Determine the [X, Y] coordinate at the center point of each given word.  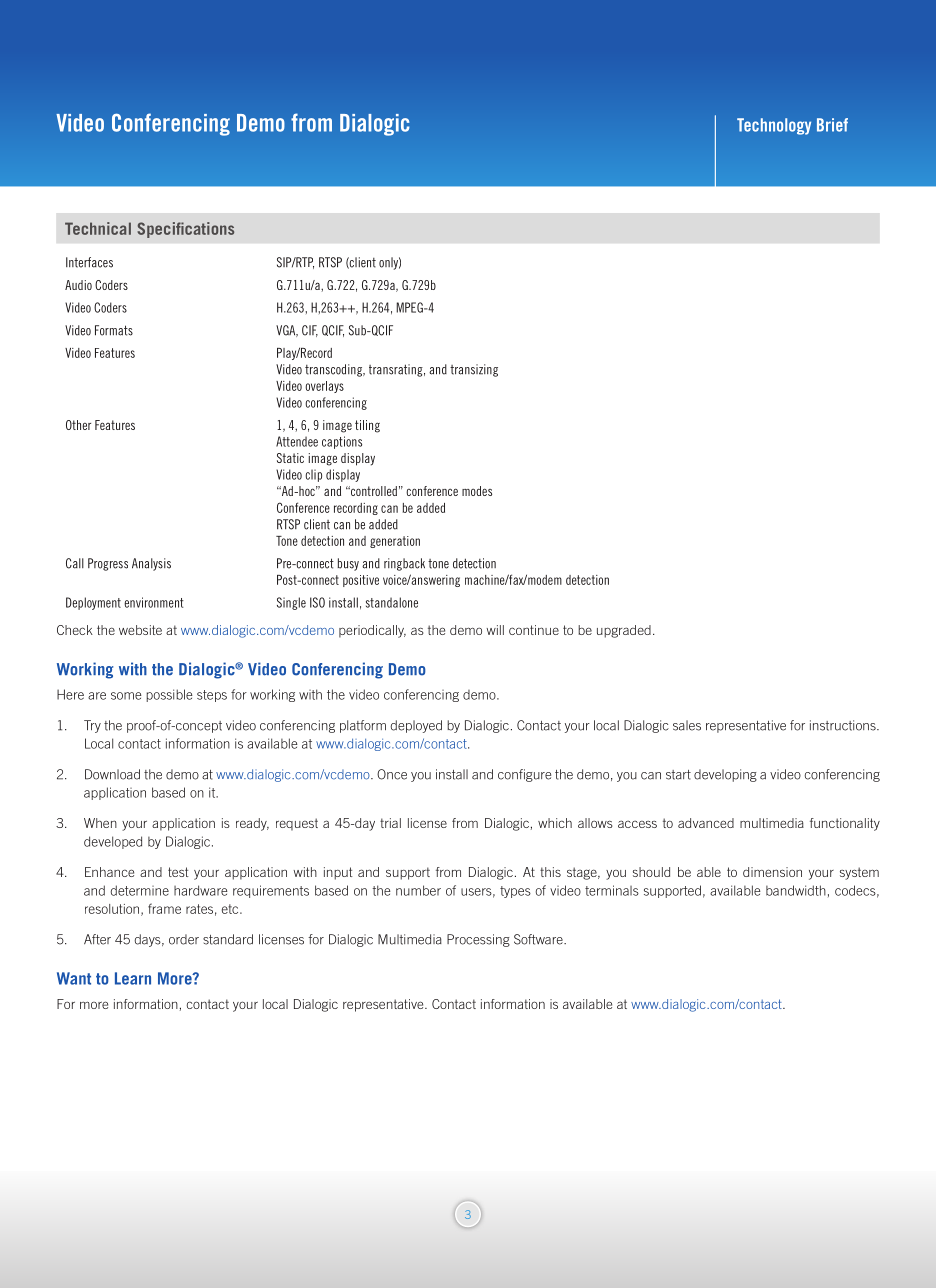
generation [395, 542]
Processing [478, 940]
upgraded [624, 631]
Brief [832, 125]
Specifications [185, 230]
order [184, 939]
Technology [774, 126]
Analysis [151, 564]
